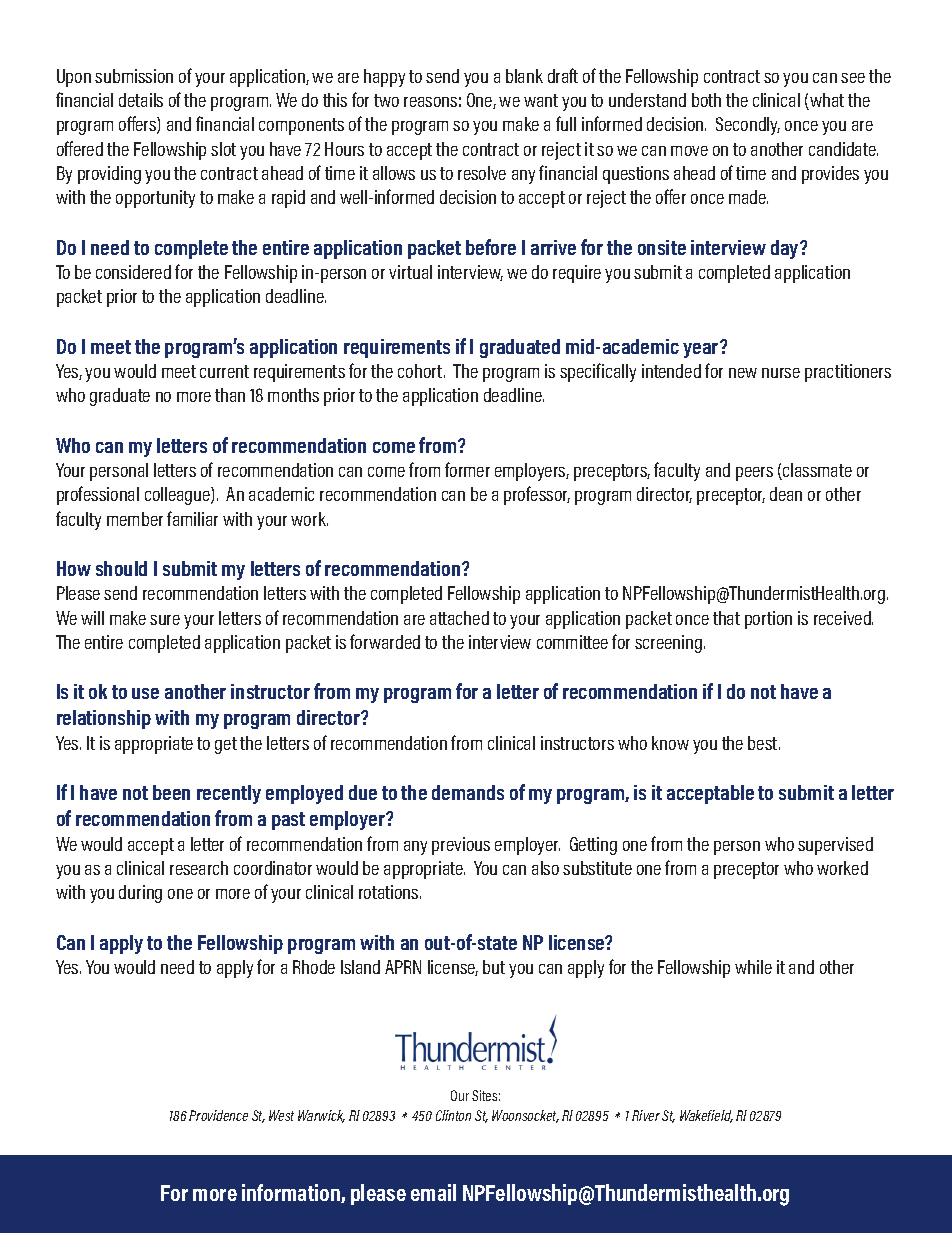  What do you see at coordinates (835, 846) in the screenshot?
I see `supervised` at bounding box center [835, 846].
